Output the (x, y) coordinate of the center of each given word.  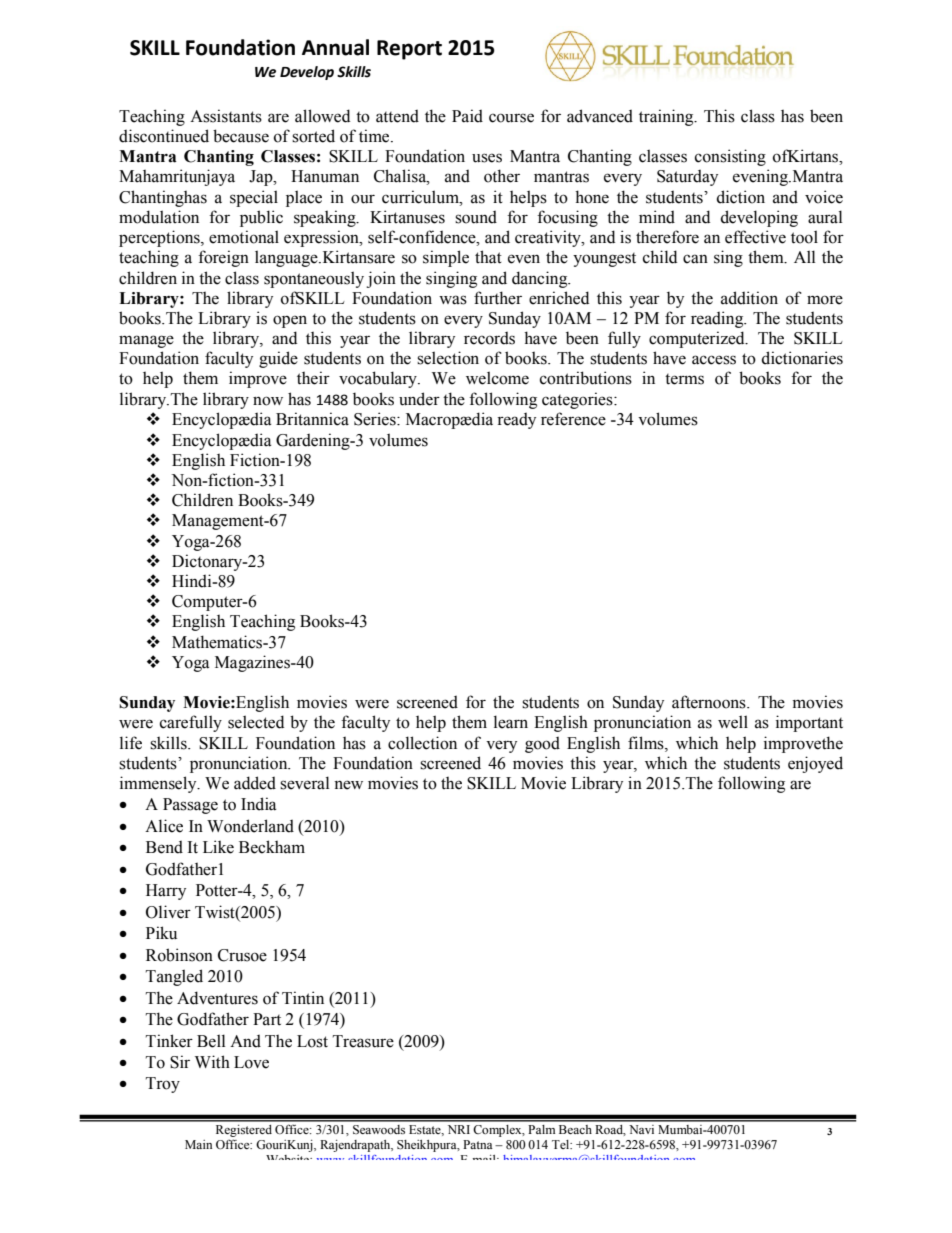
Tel (562, 1144)
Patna (478, 1144)
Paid (467, 116)
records (489, 338)
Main (198, 1144)
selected (256, 722)
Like (218, 847)
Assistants (226, 116)
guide (278, 359)
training (667, 117)
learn (511, 722)
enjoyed (815, 764)
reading (718, 319)
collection (422, 743)
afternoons (710, 702)
